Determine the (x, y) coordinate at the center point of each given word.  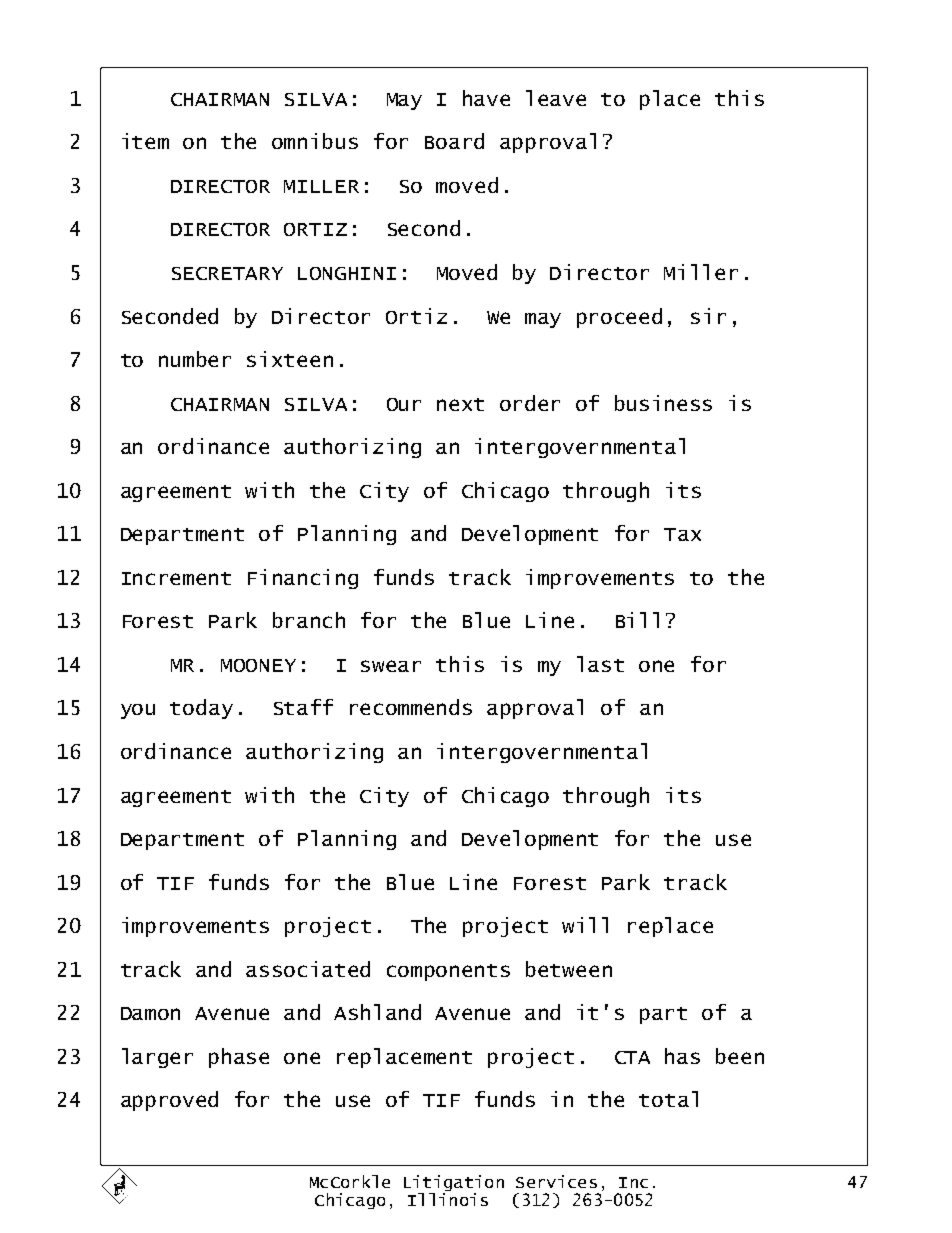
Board (454, 141)
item (145, 141)
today (201, 709)
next (460, 404)
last (600, 664)
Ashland (377, 1012)
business (663, 403)
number (195, 359)
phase (239, 1058)
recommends (411, 707)
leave (556, 98)
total (668, 1099)
